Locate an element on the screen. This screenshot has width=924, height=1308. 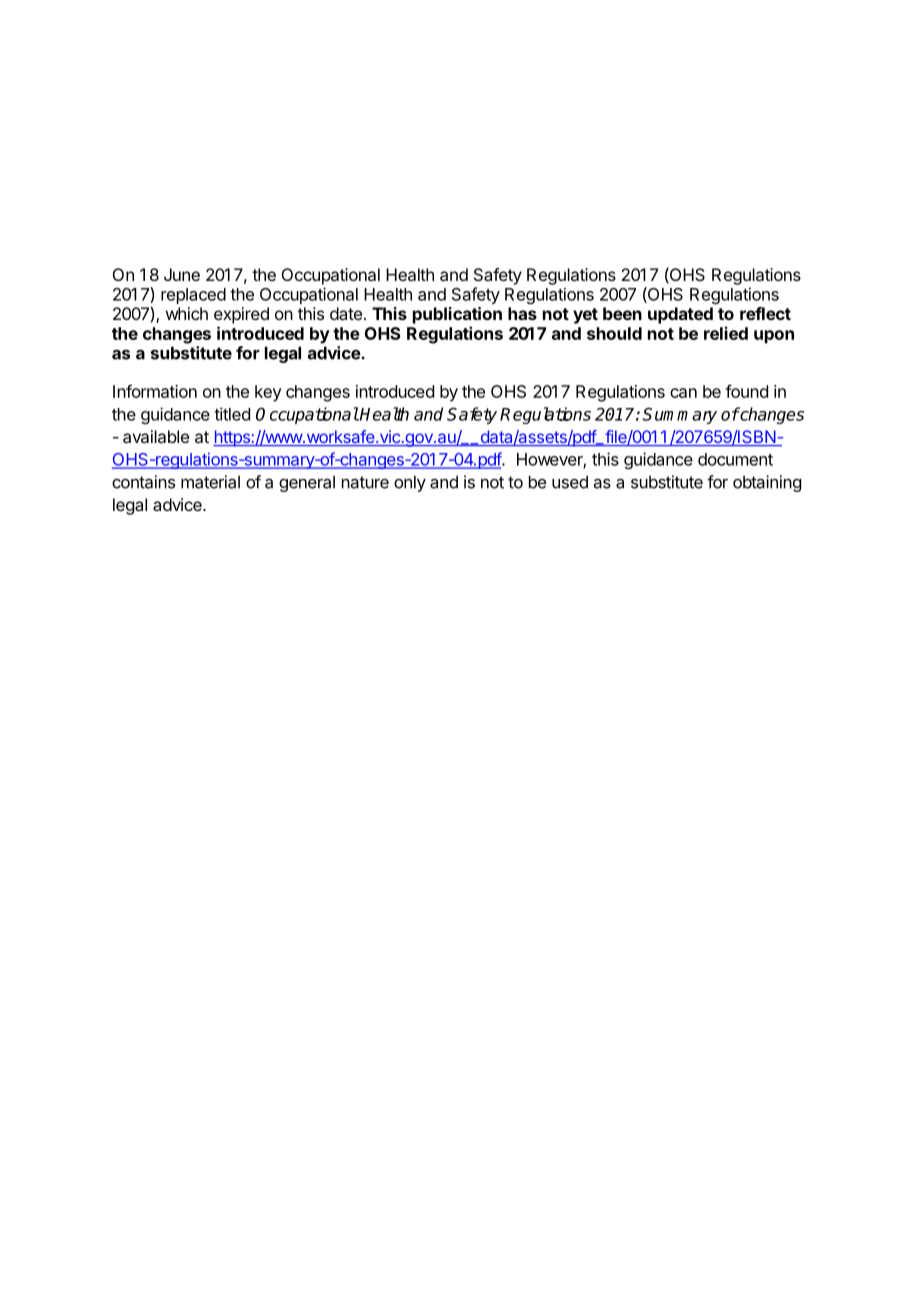
Information is located at coordinates (155, 391).
